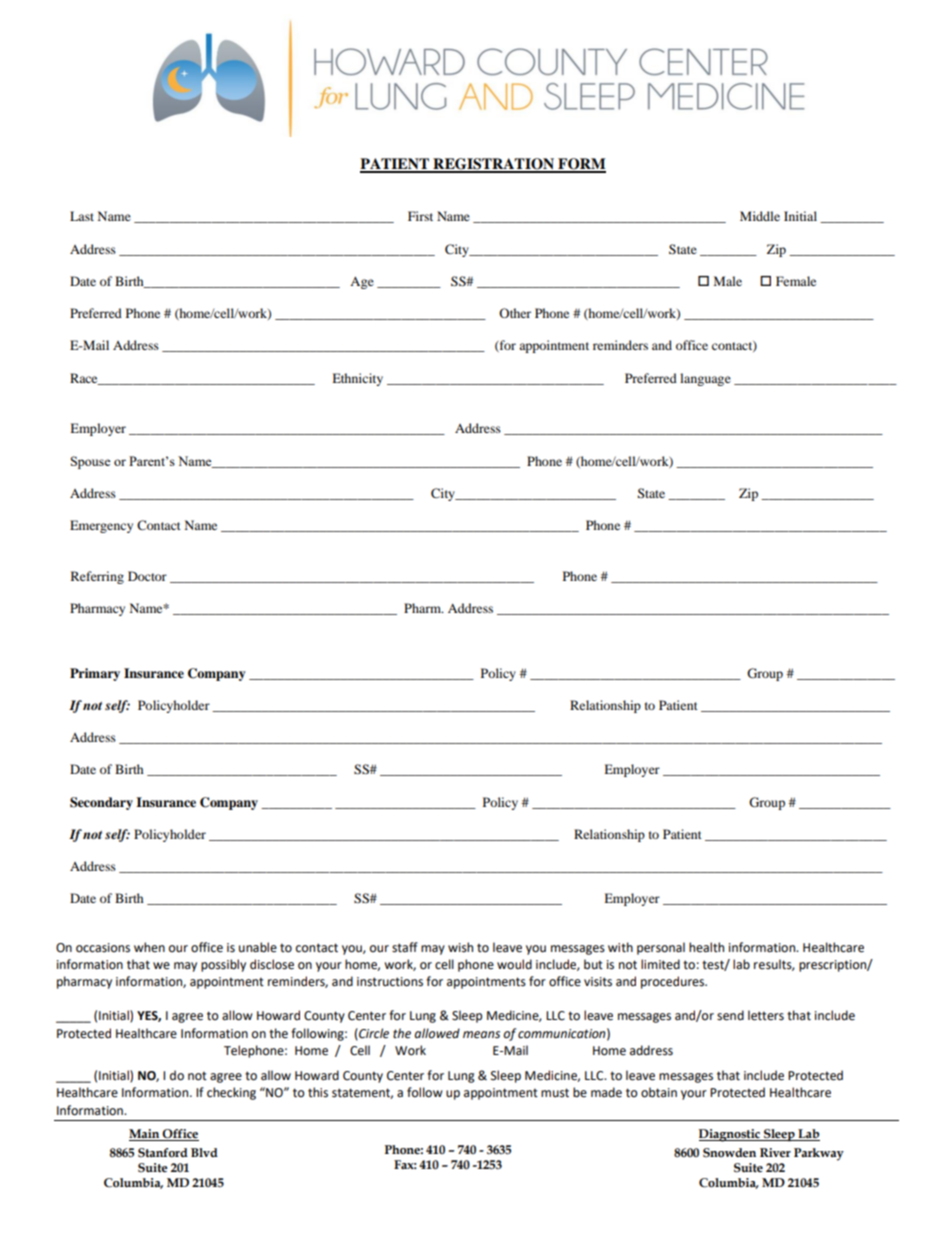  Describe the element at coordinates (760, 216) in the page. I see `Middle` at that location.
